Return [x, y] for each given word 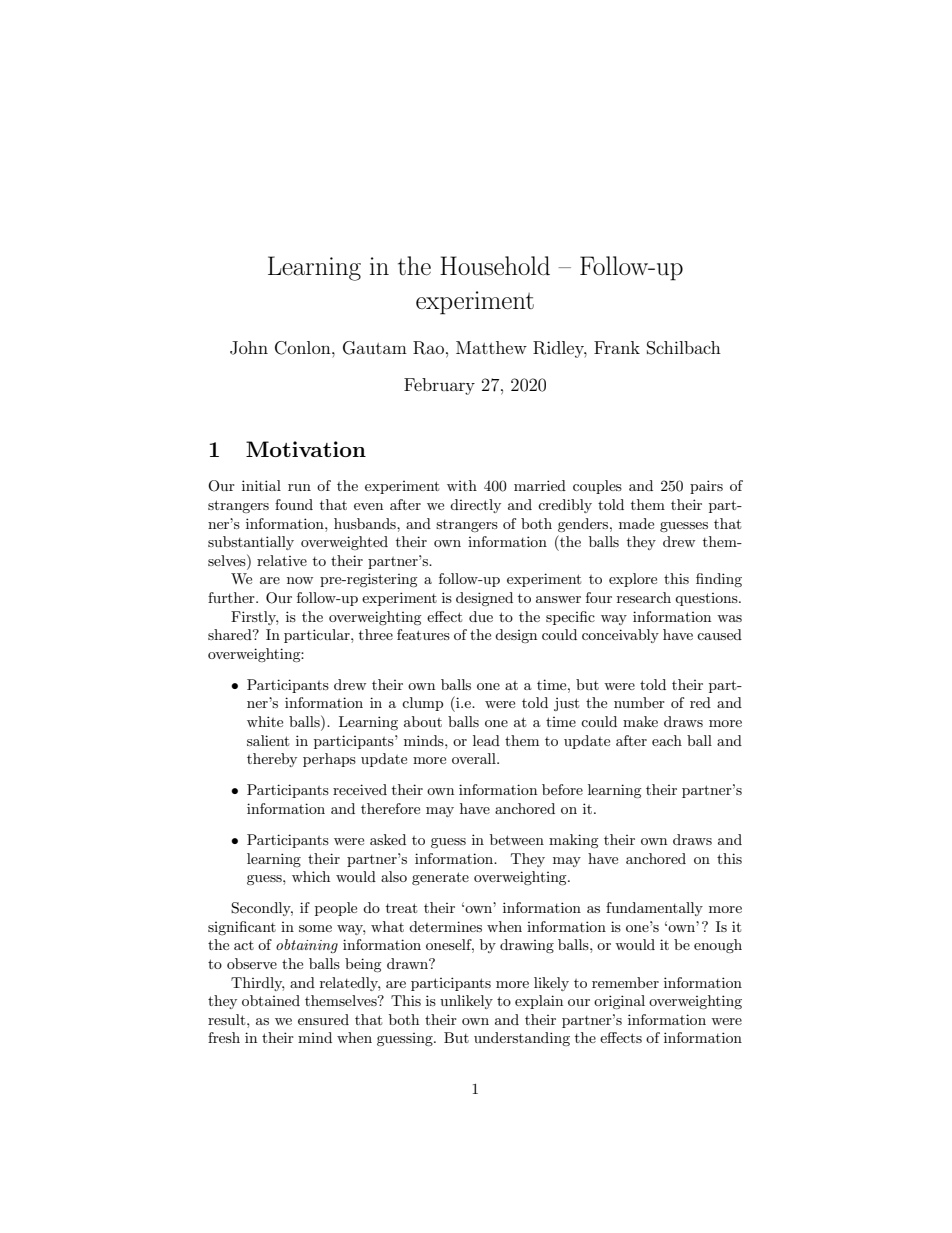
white [265, 721]
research [644, 597]
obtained [271, 1000]
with [462, 485]
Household [495, 266]
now [300, 580]
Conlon [304, 348]
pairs [706, 487]
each [667, 740]
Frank [617, 347]
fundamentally [654, 909]
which [311, 876]
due [481, 616]
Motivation [306, 449]
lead [486, 740]
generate [440, 878]
